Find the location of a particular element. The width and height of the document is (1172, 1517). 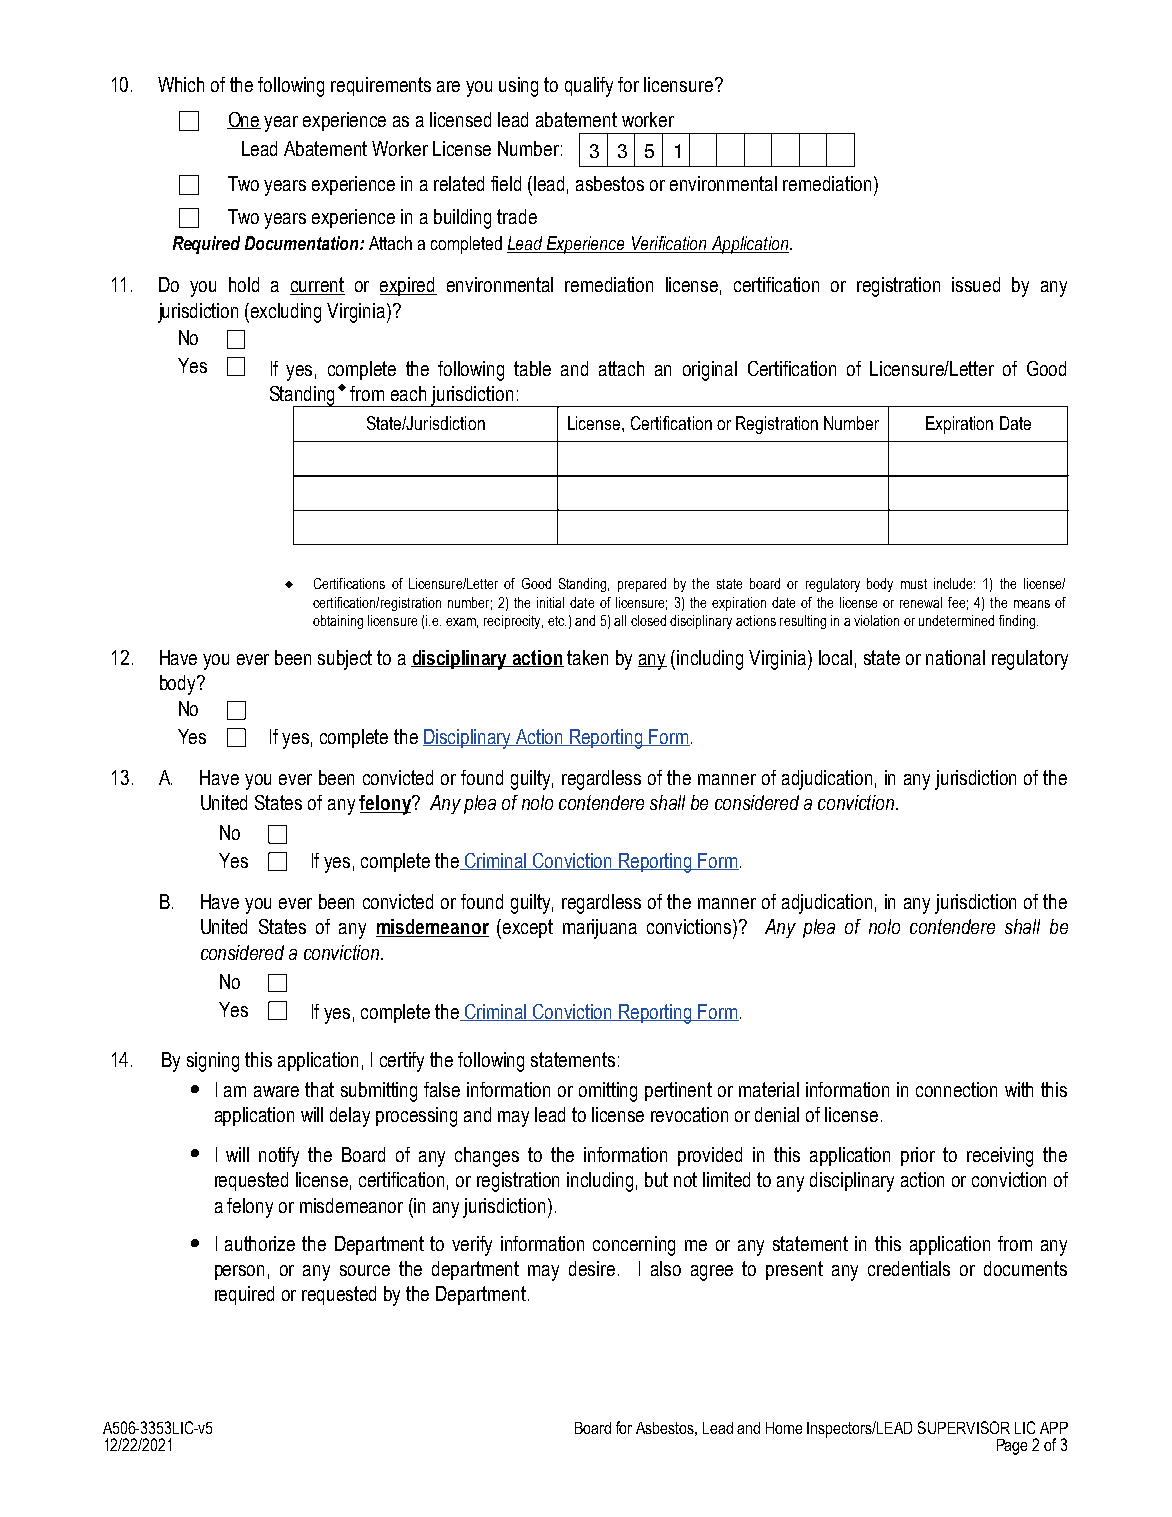

marijuana is located at coordinates (600, 929).
